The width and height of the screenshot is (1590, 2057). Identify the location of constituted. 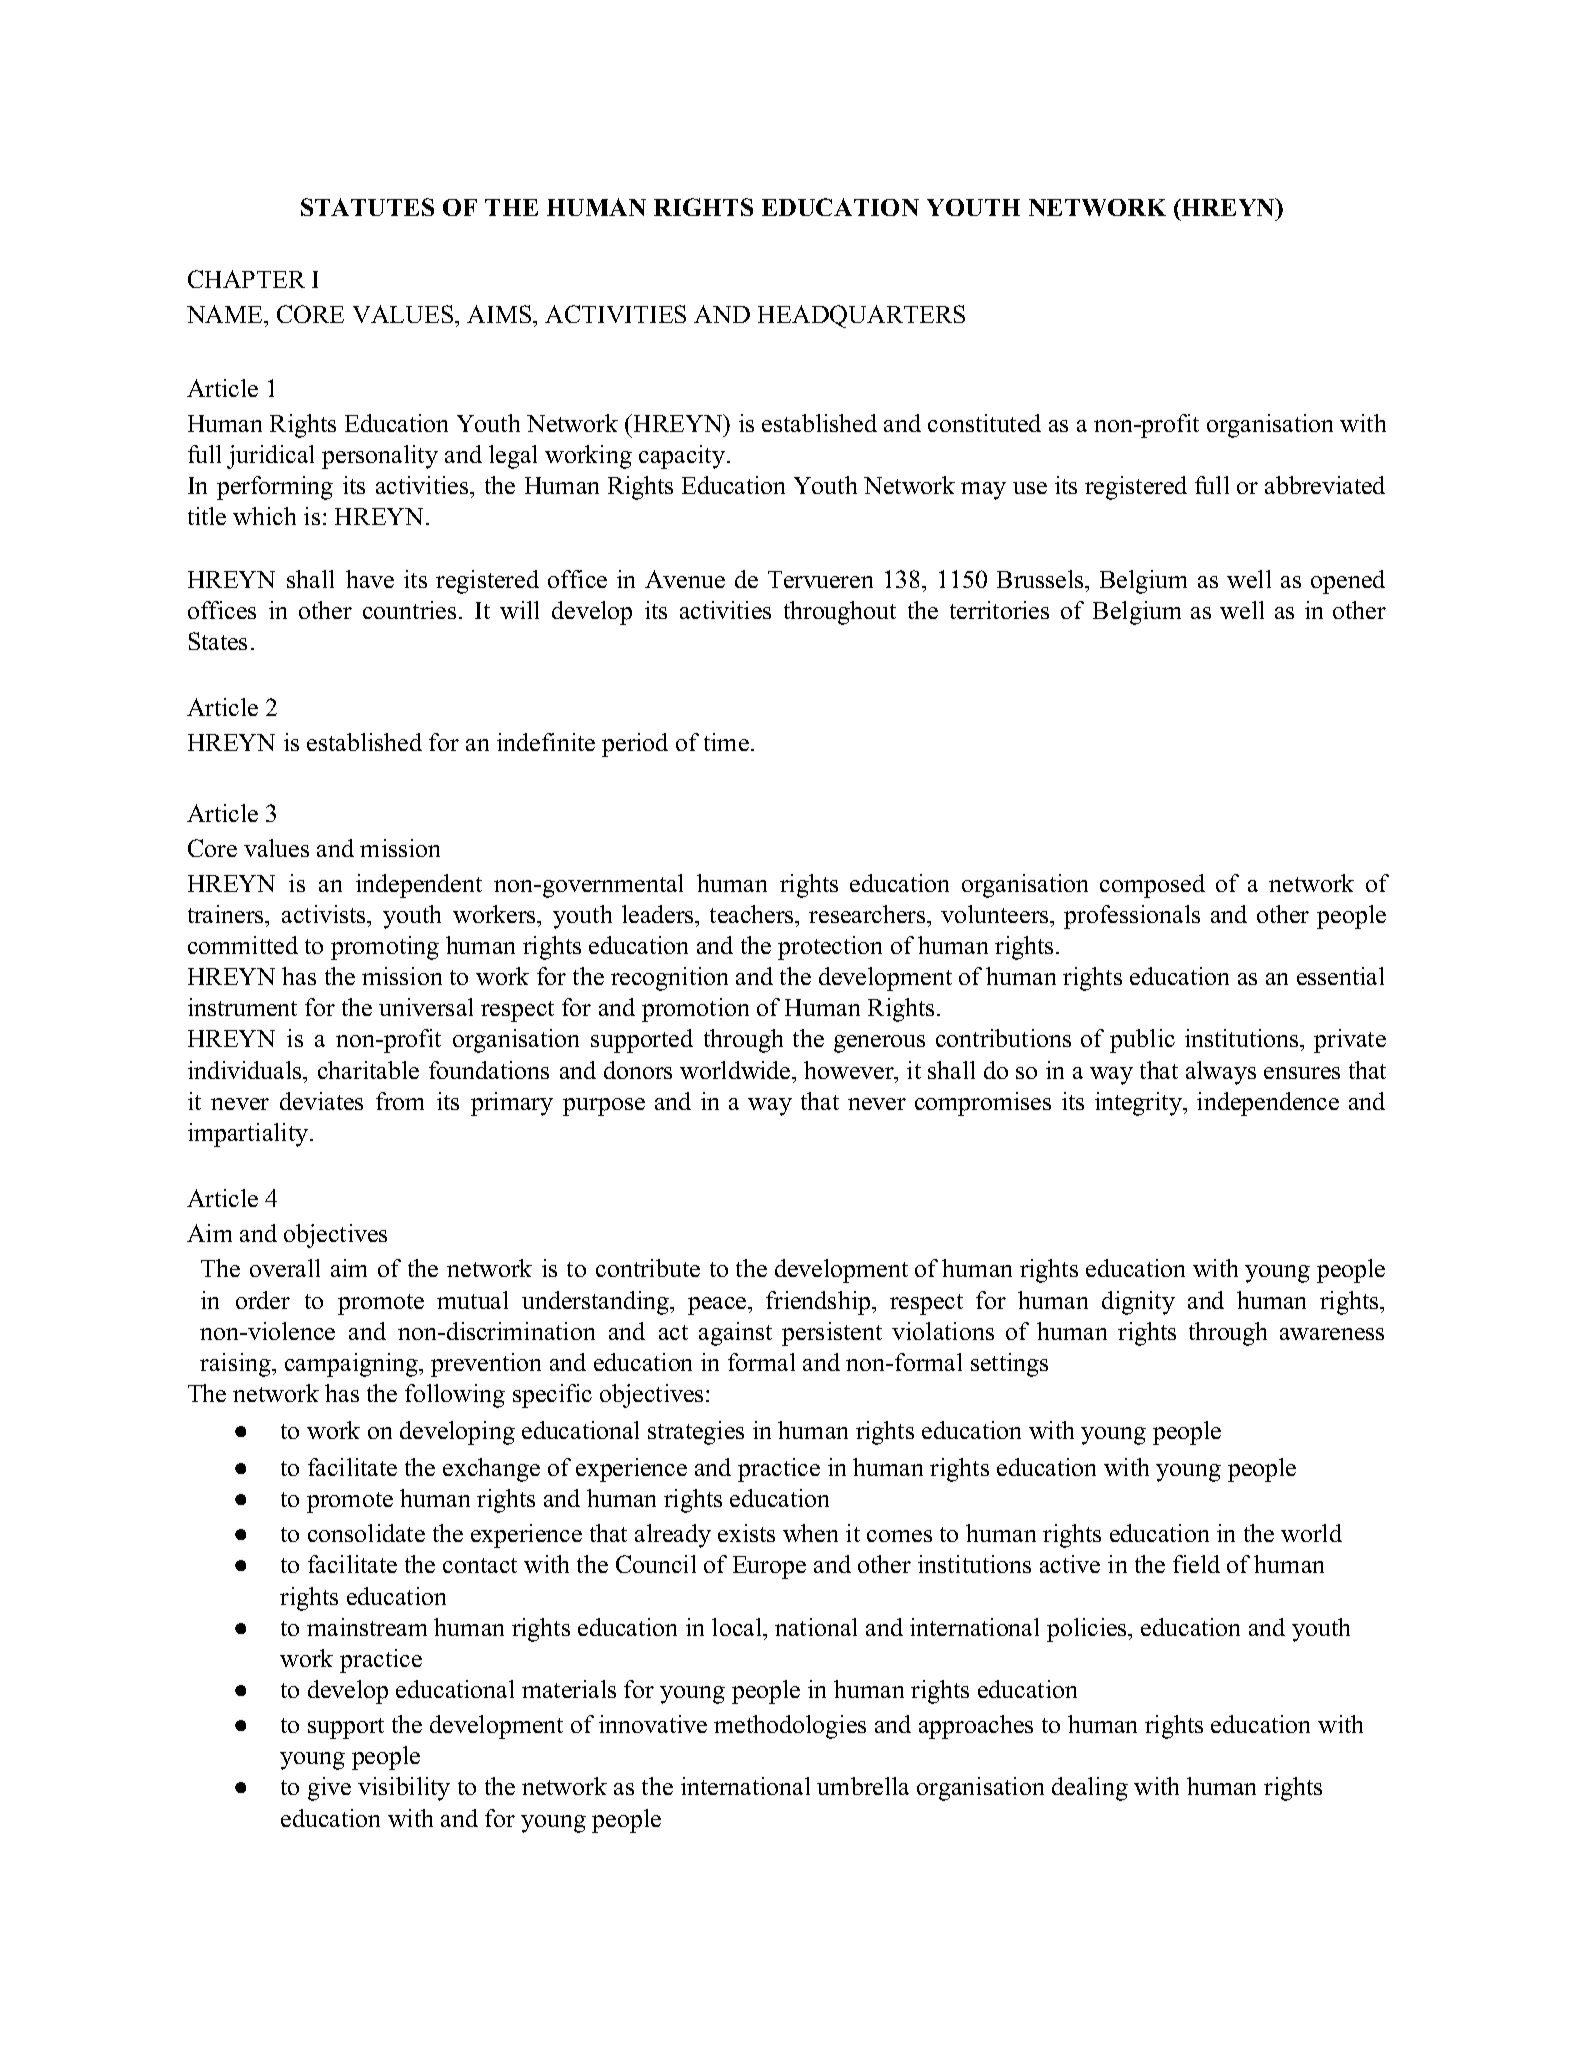
(984, 423).
